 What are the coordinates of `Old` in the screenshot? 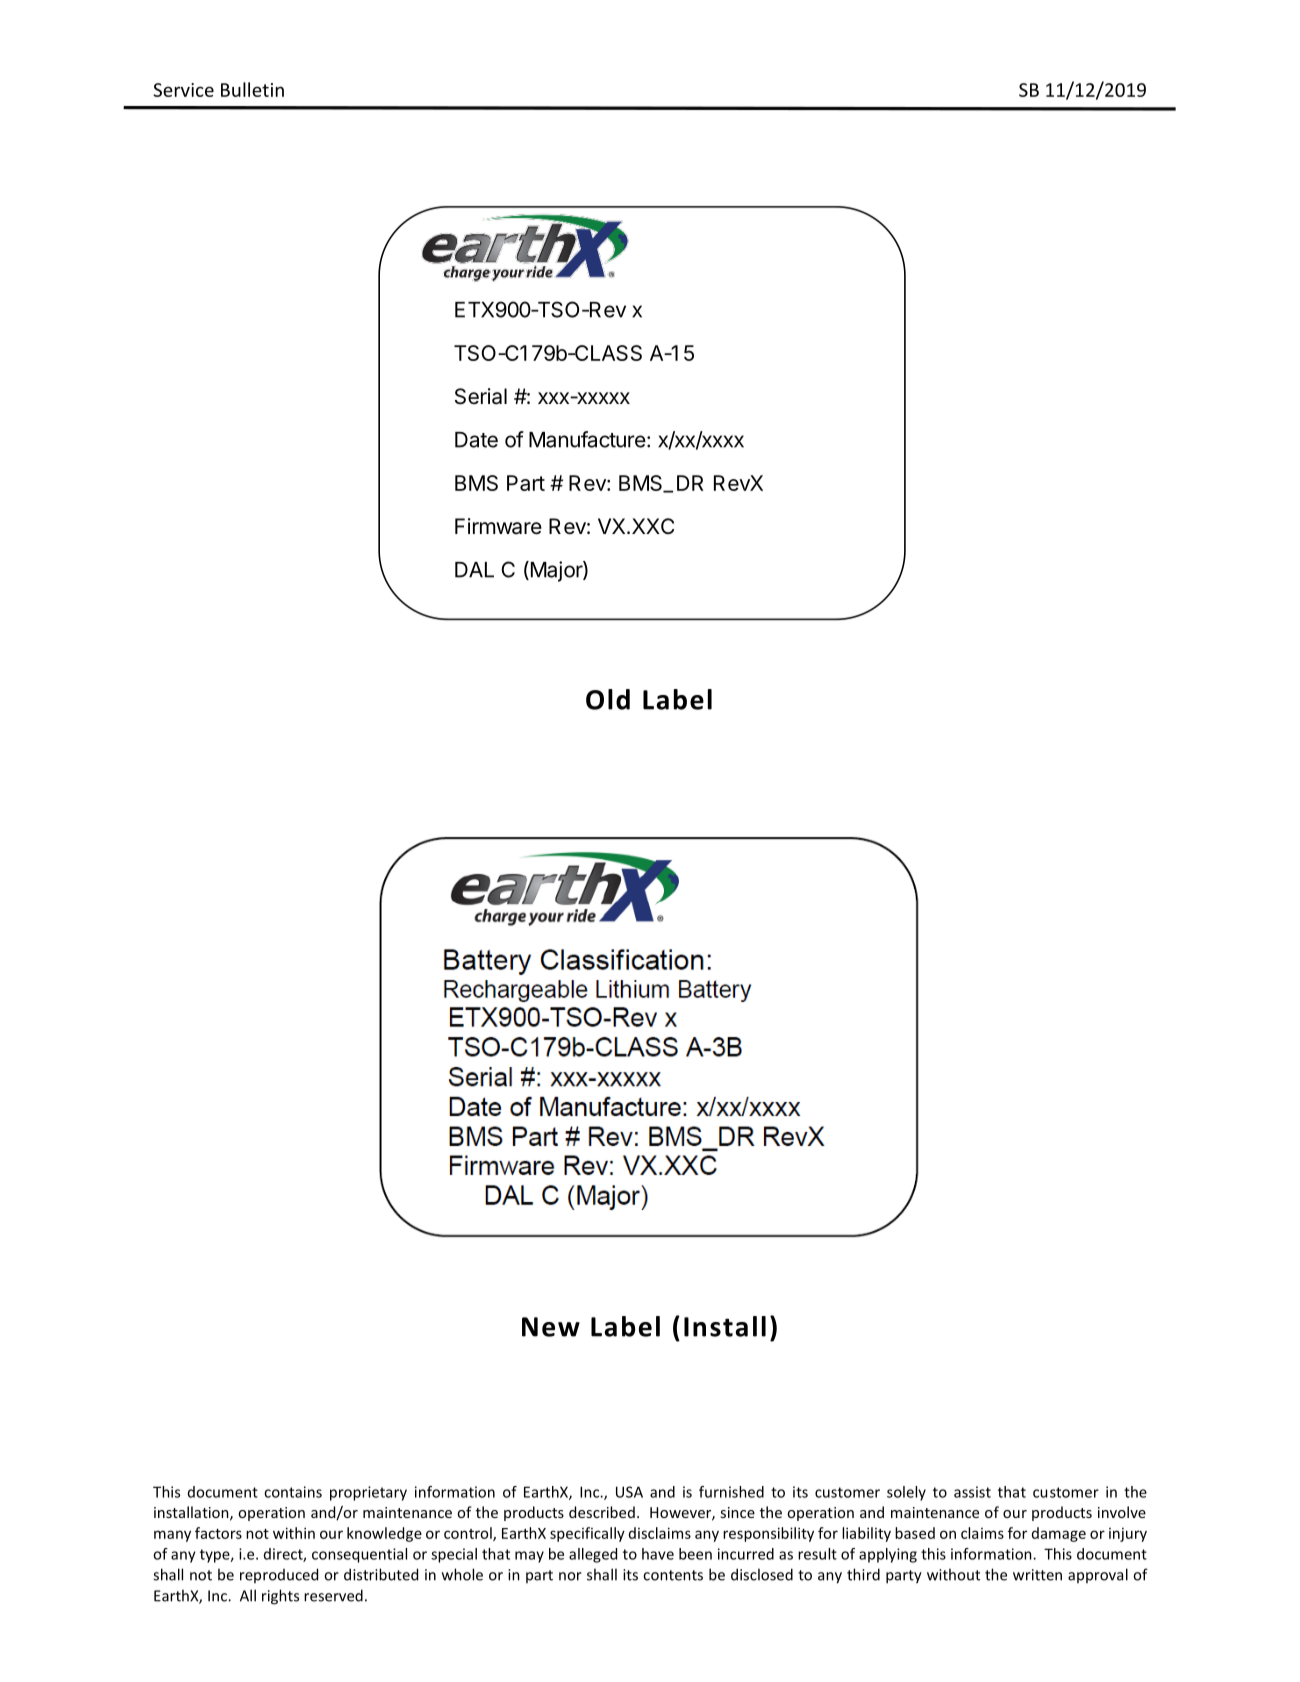 It's located at (608, 699).
